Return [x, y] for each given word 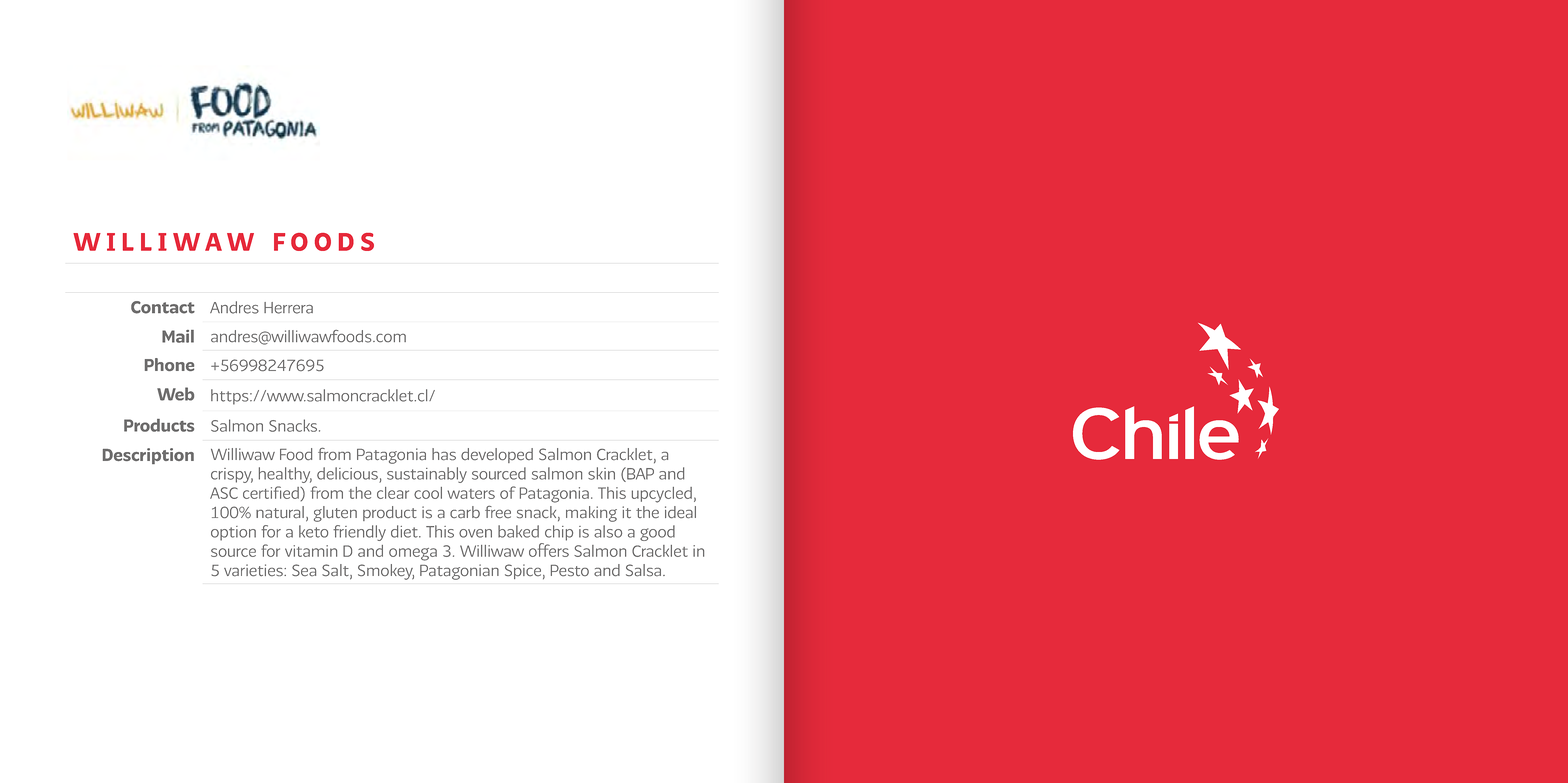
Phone [169, 364]
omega [413, 554]
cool [428, 493]
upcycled [662, 495]
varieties [254, 570]
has [444, 454]
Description [148, 456]
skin [601, 473]
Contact [163, 307]
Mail [178, 336]
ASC [224, 493]
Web [175, 394]
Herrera [288, 308]
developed [497, 455]
